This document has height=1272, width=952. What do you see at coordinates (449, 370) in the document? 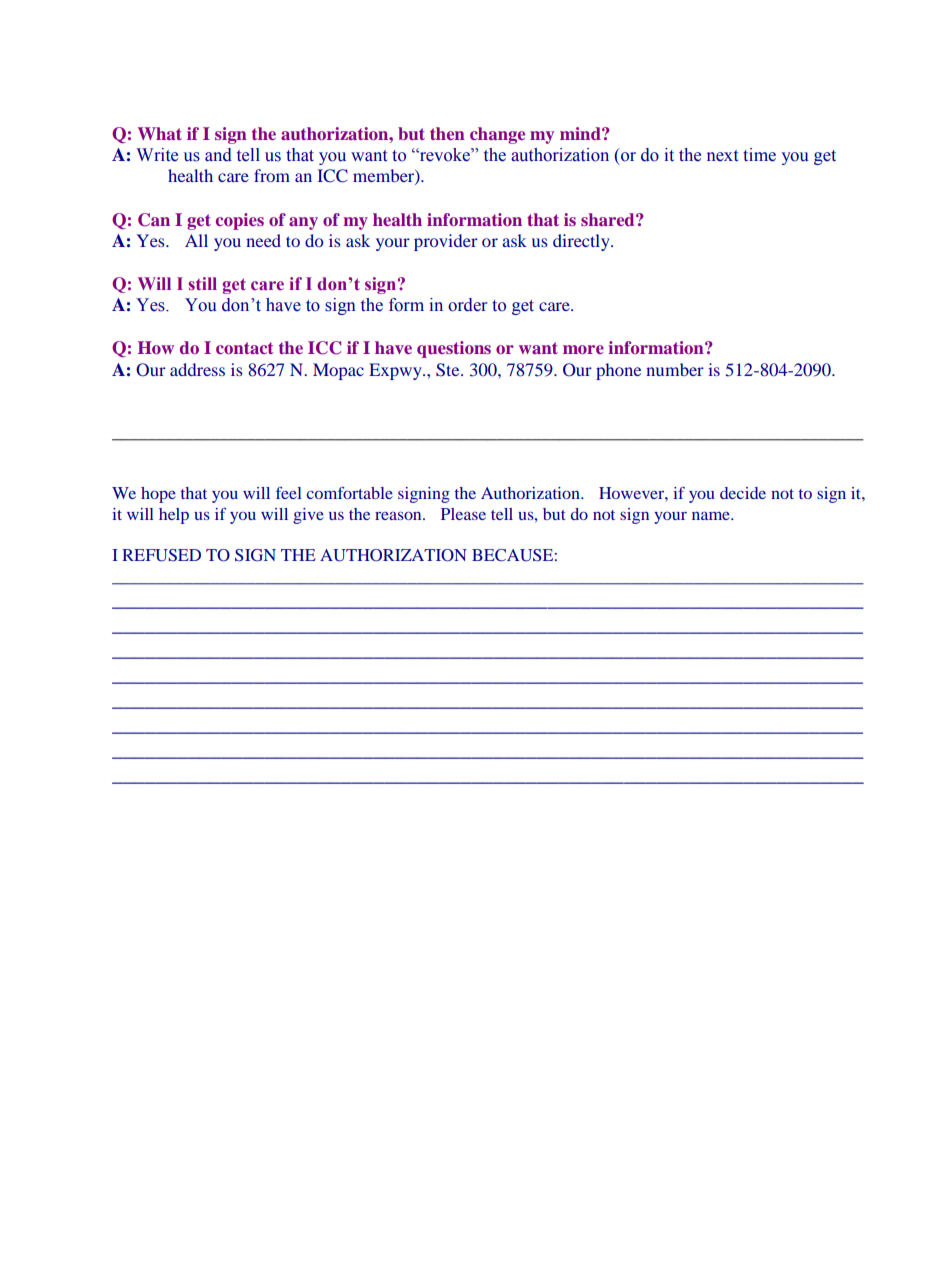
I see `Ste` at bounding box center [449, 370].
